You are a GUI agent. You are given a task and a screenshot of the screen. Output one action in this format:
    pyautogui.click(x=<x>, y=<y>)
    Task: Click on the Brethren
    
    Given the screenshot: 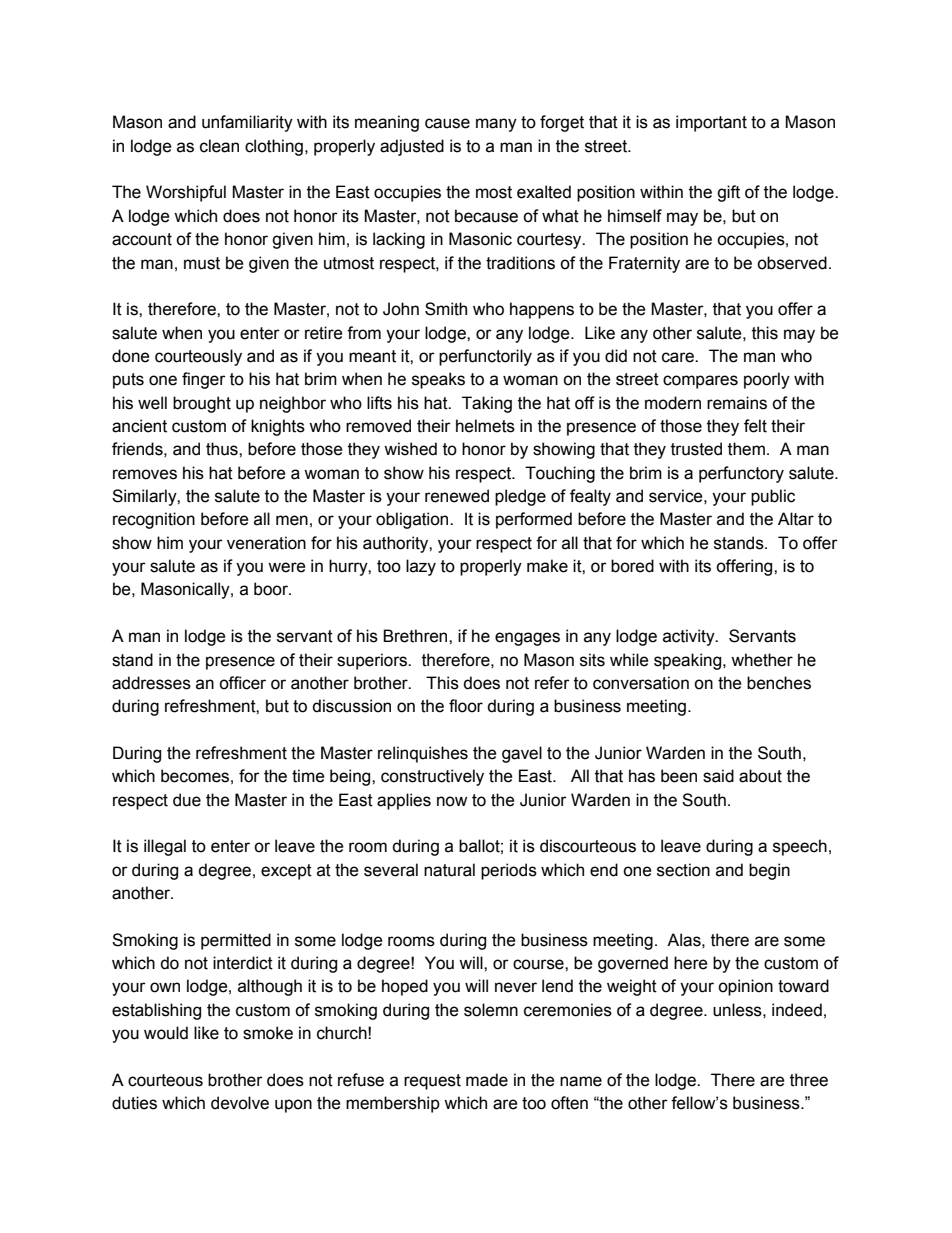 What is the action you would take?
    pyautogui.click(x=416, y=636)
